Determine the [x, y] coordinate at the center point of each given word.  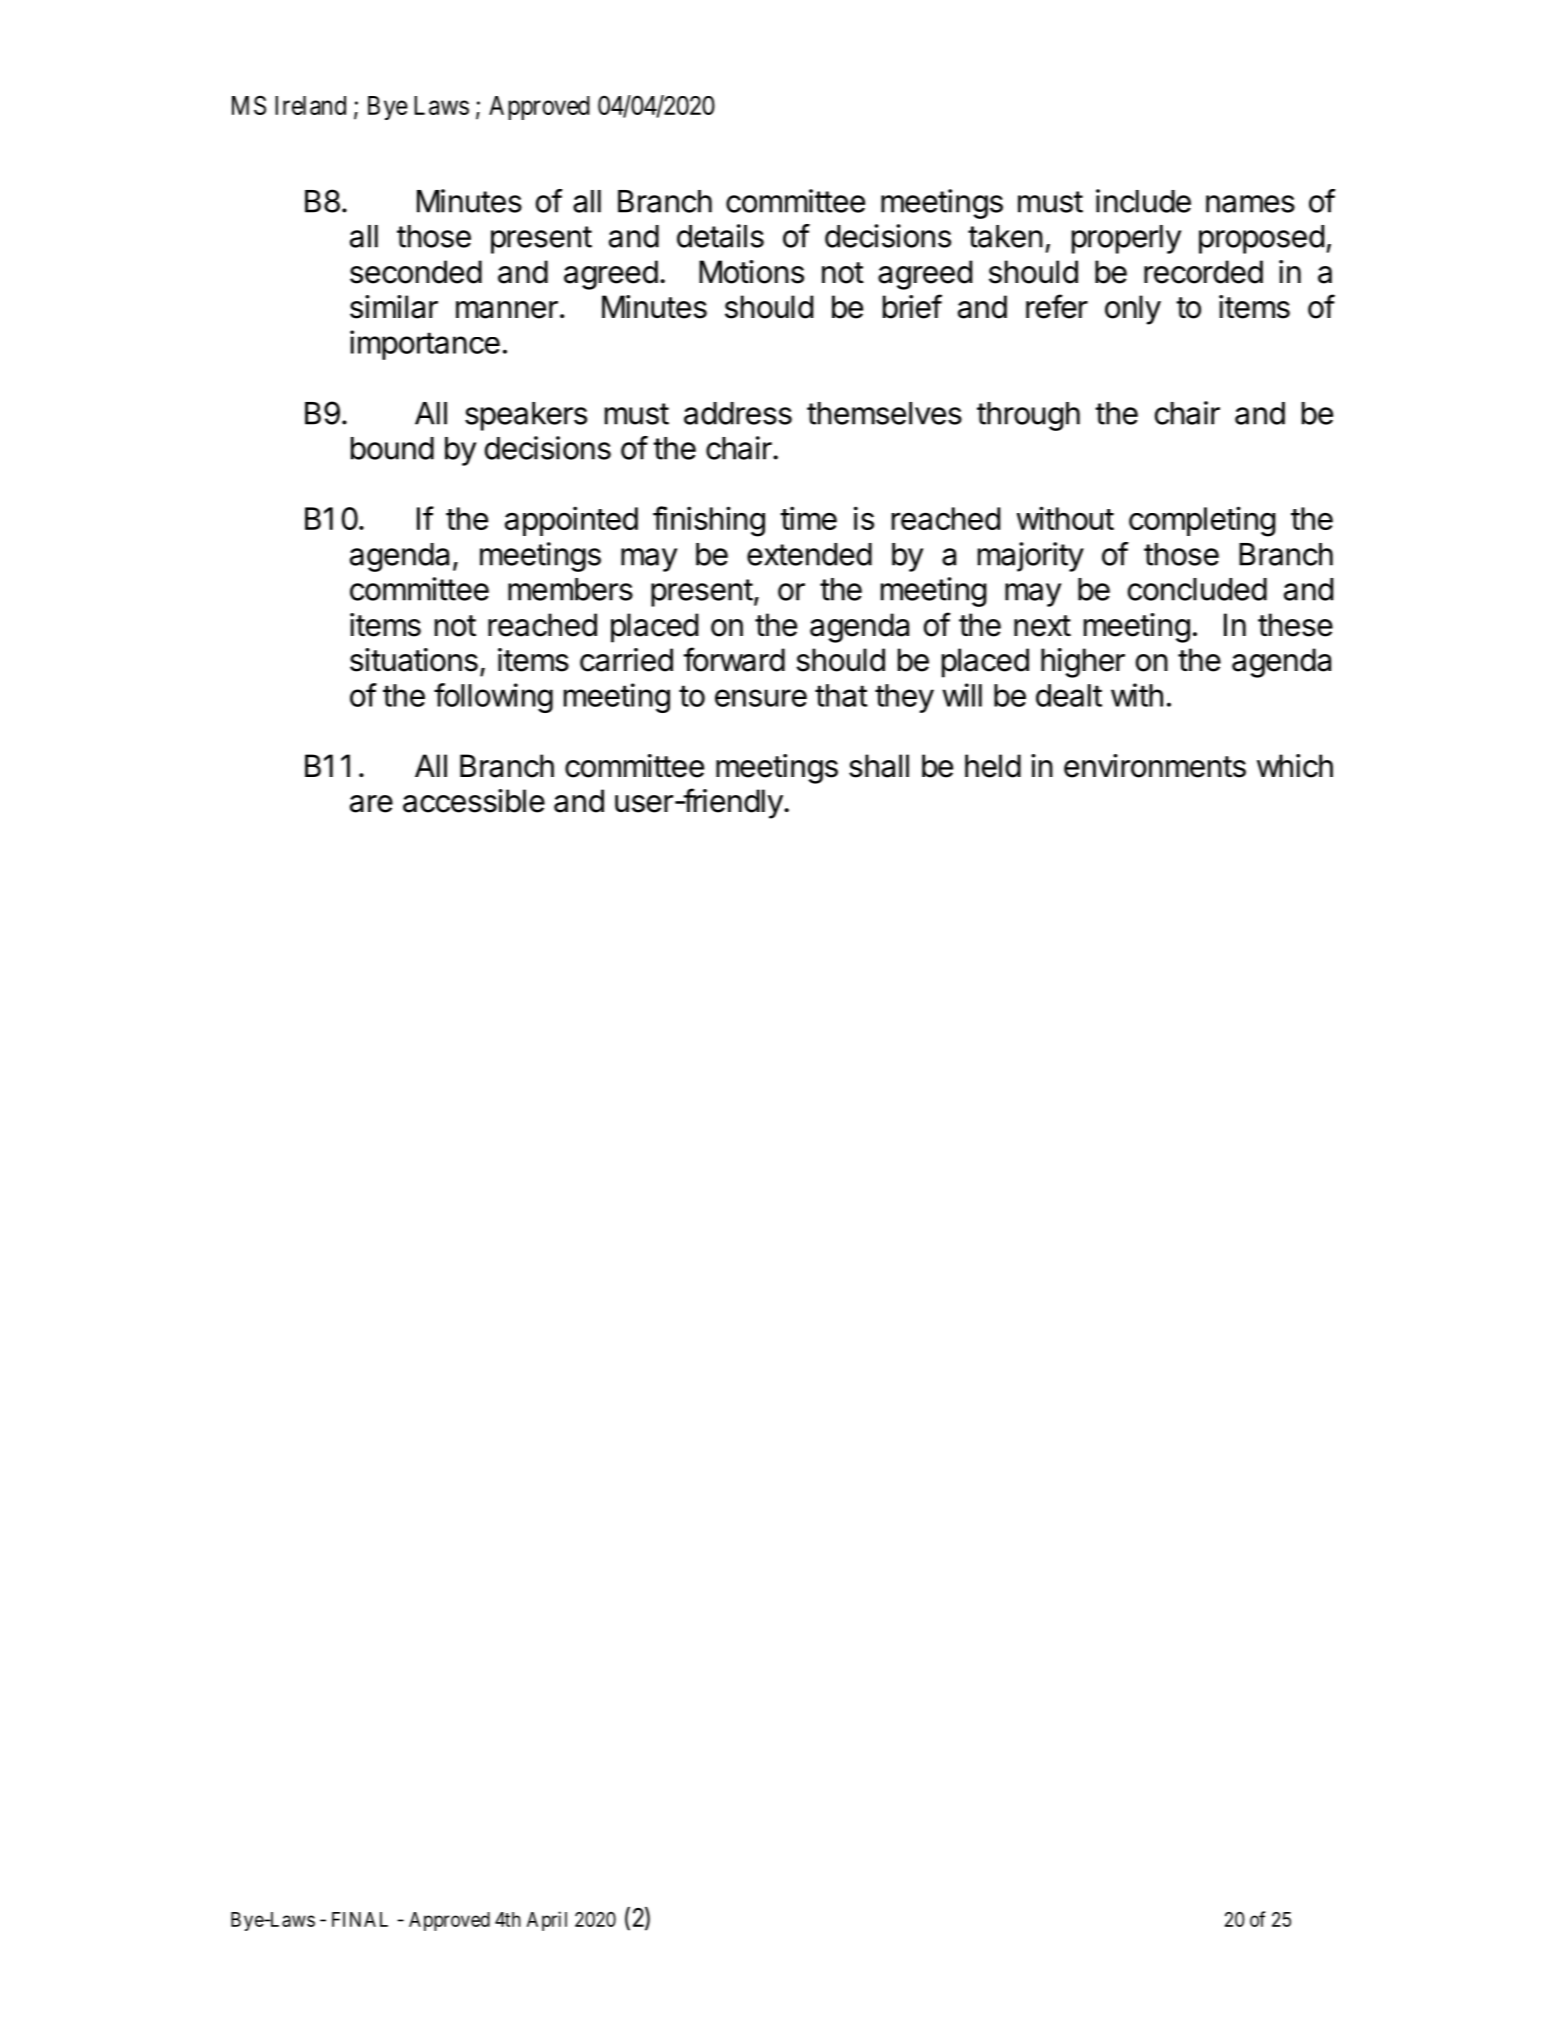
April [547, 1921]
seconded [416, 272]
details [720, 236]
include [1143, 201]
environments [1155, 766]
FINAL [360, 1919]
